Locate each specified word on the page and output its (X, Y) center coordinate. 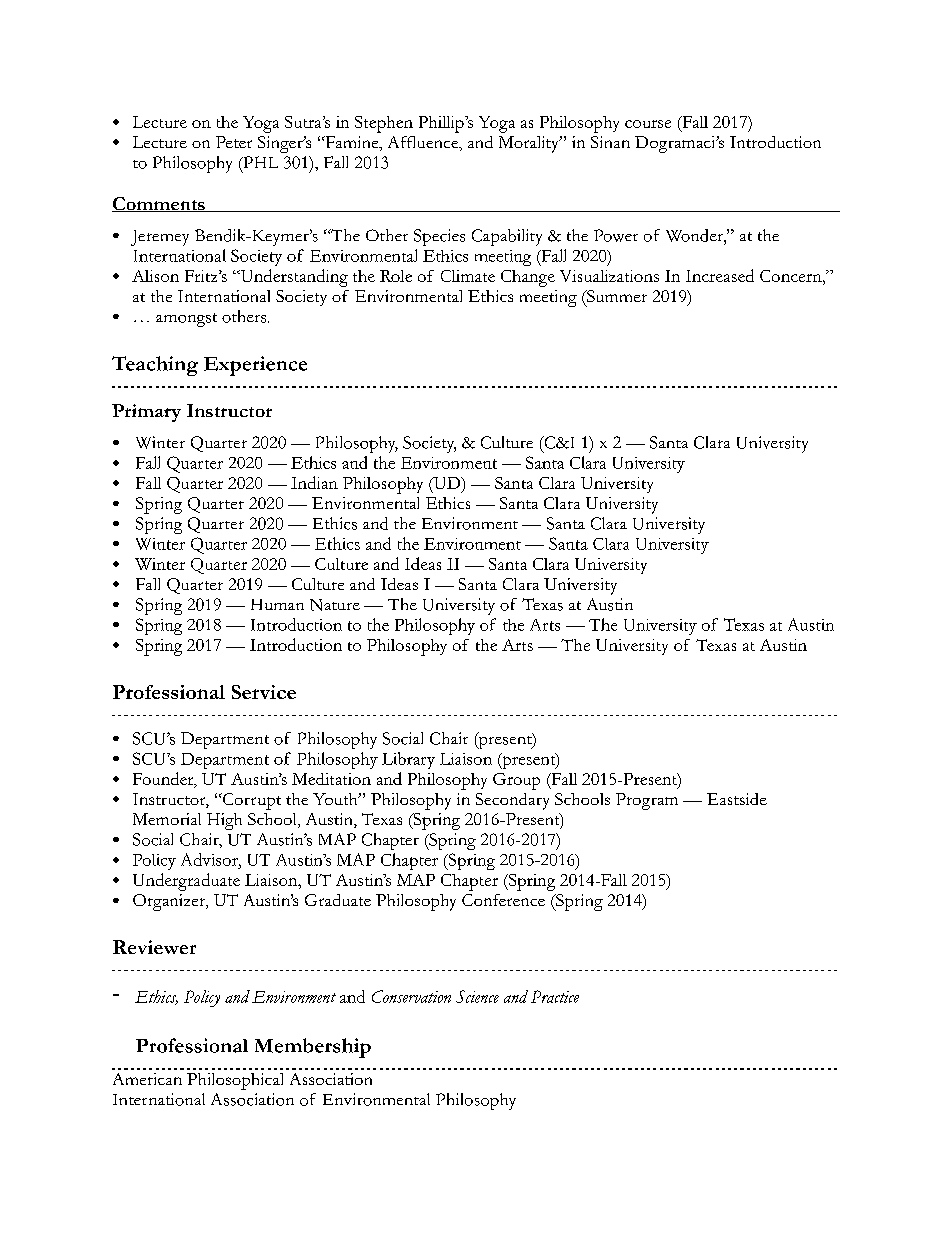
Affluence (424, 143)
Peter (234, 142)
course (648, 124)
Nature (335, 605)
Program (647, 801)
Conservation (411, 996)
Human (277, 604)
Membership (313, 1048)
